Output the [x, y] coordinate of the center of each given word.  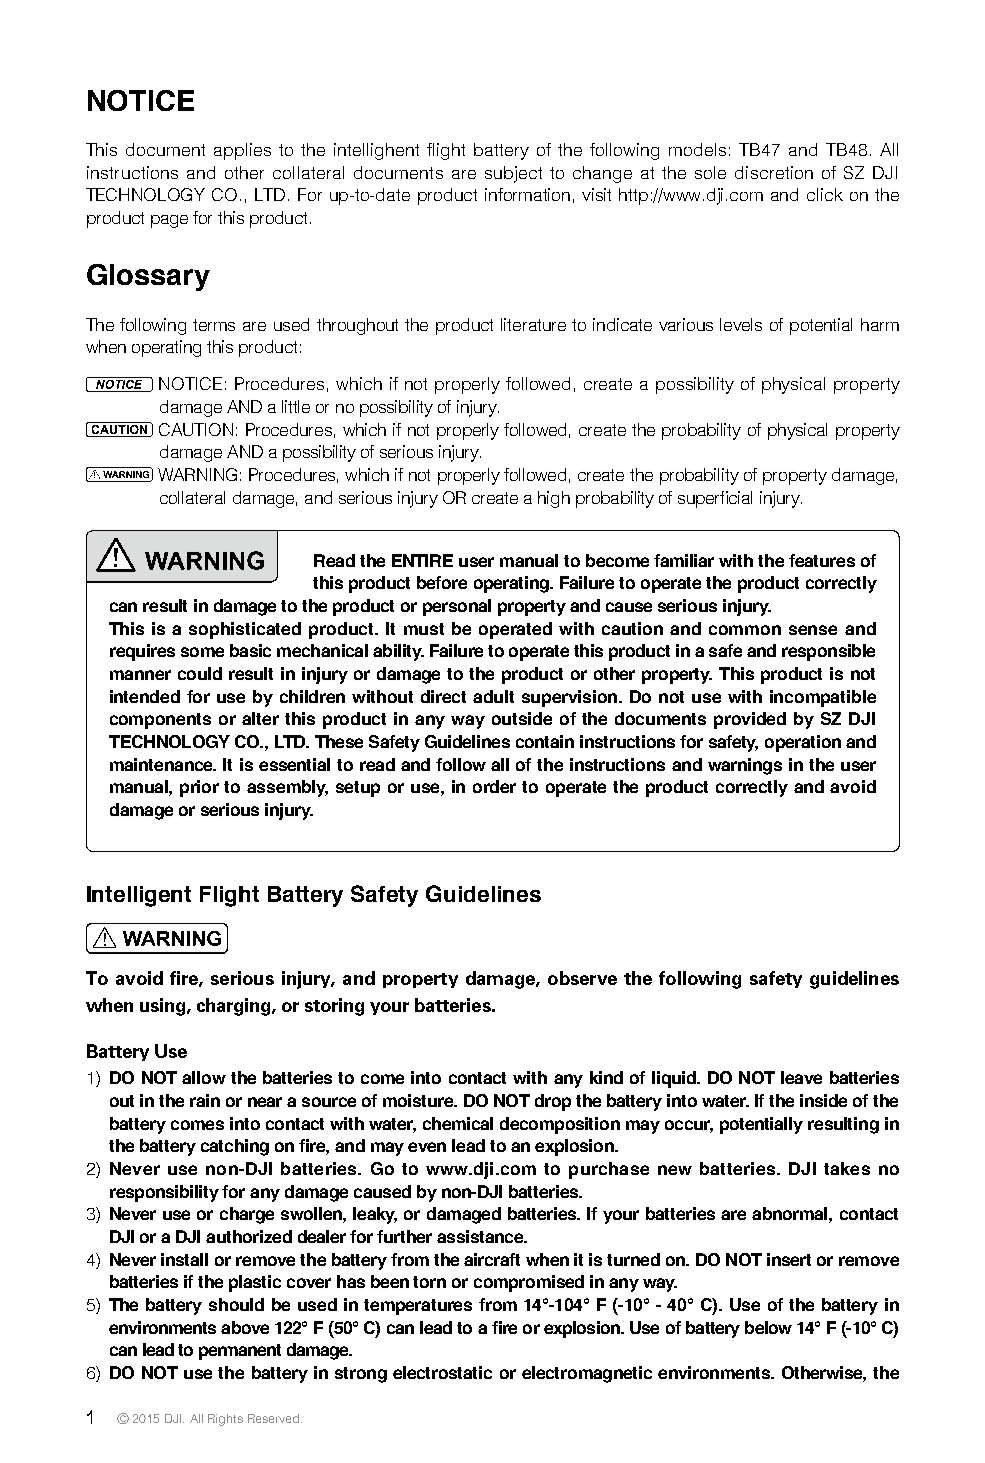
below [768, 1327]
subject [513, 174]
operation [803, 743]
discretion [774, 172]
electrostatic [442, 1372]
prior [199, 788]
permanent [240, 1352]
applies [242, 151]
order [494, 786]
